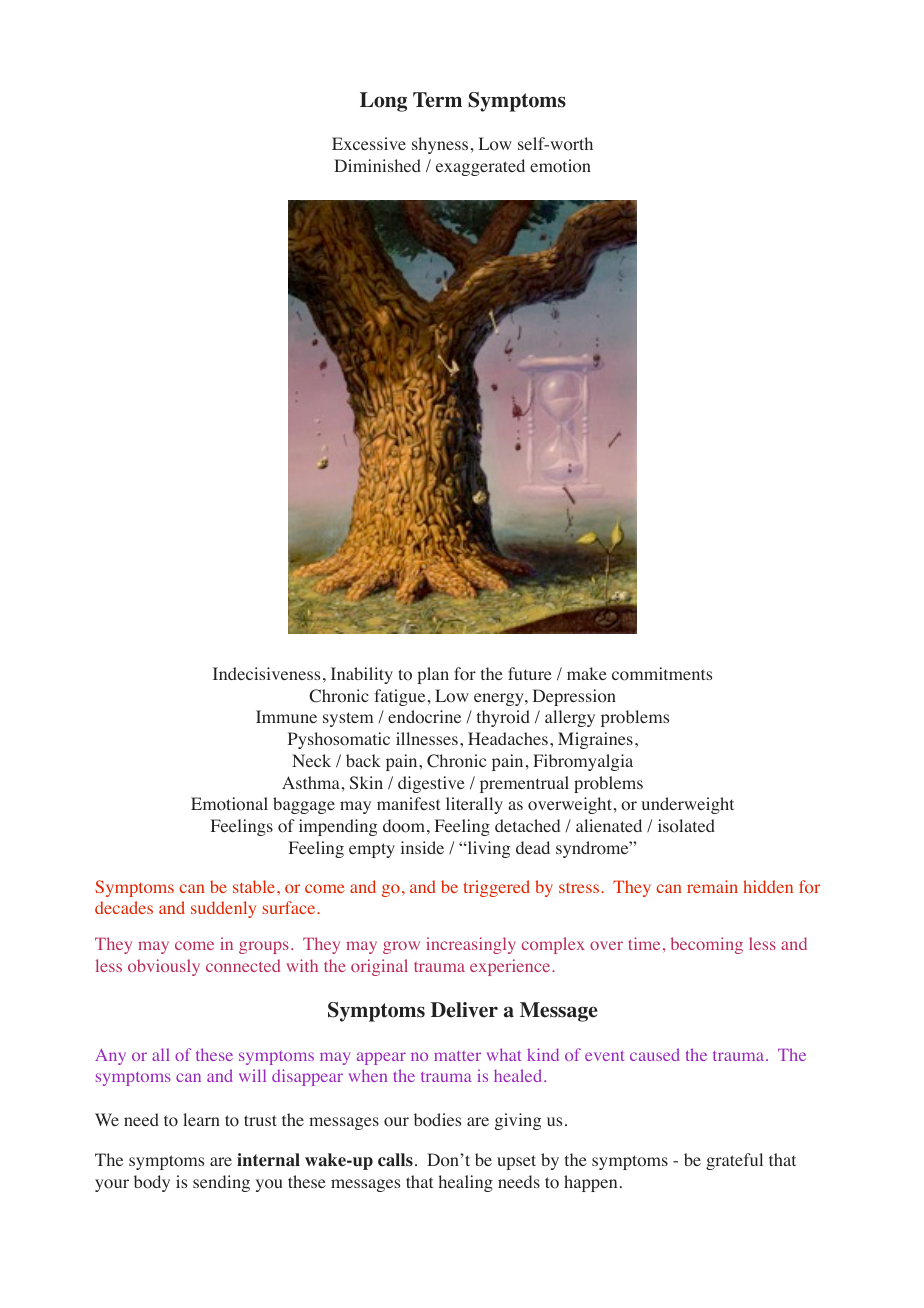  I want to click on bodies, so click(437, 1120).
